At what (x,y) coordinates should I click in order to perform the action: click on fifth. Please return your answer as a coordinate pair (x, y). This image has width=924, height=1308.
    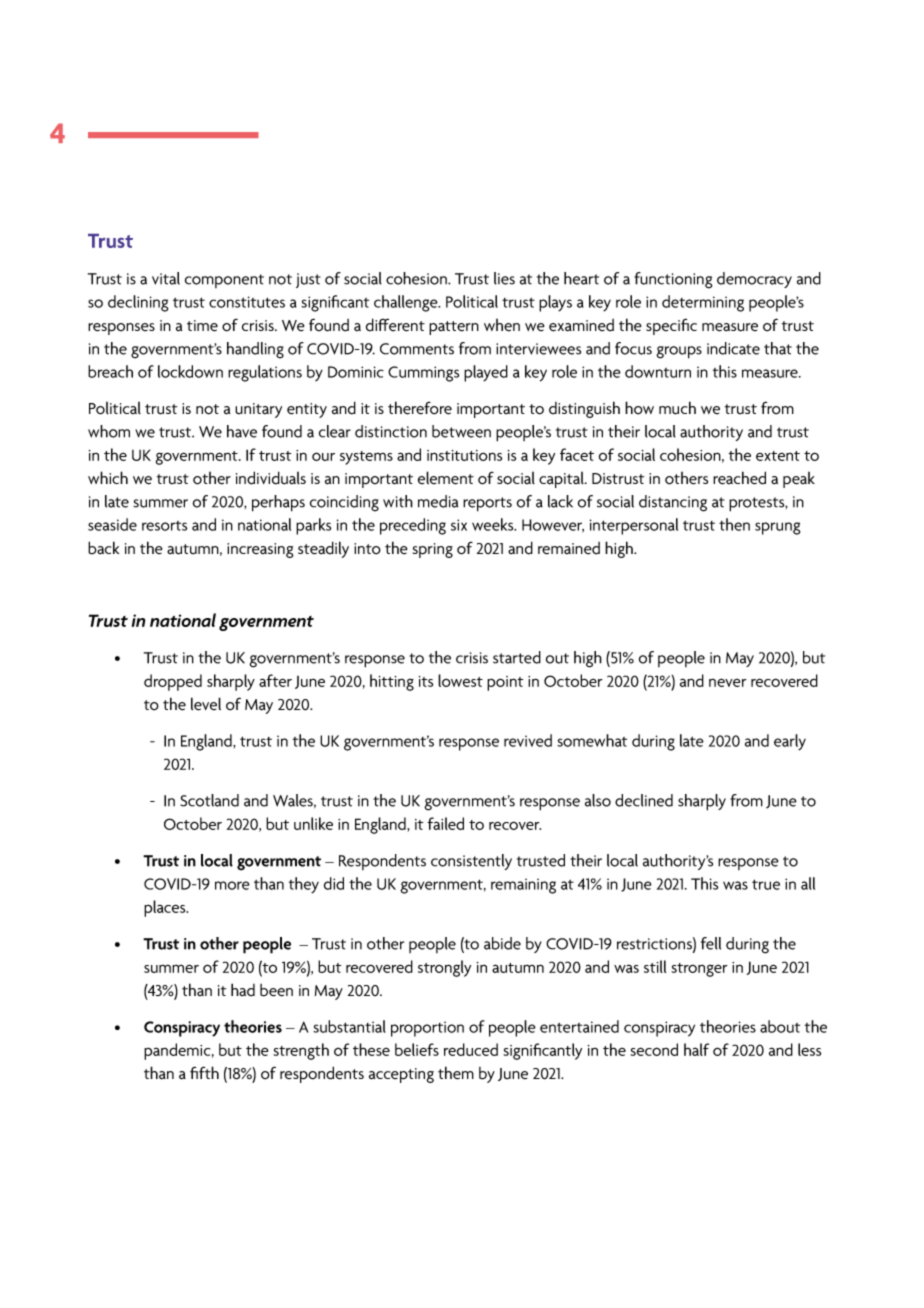
    Looking at the image, I should click on (204, 1072).
